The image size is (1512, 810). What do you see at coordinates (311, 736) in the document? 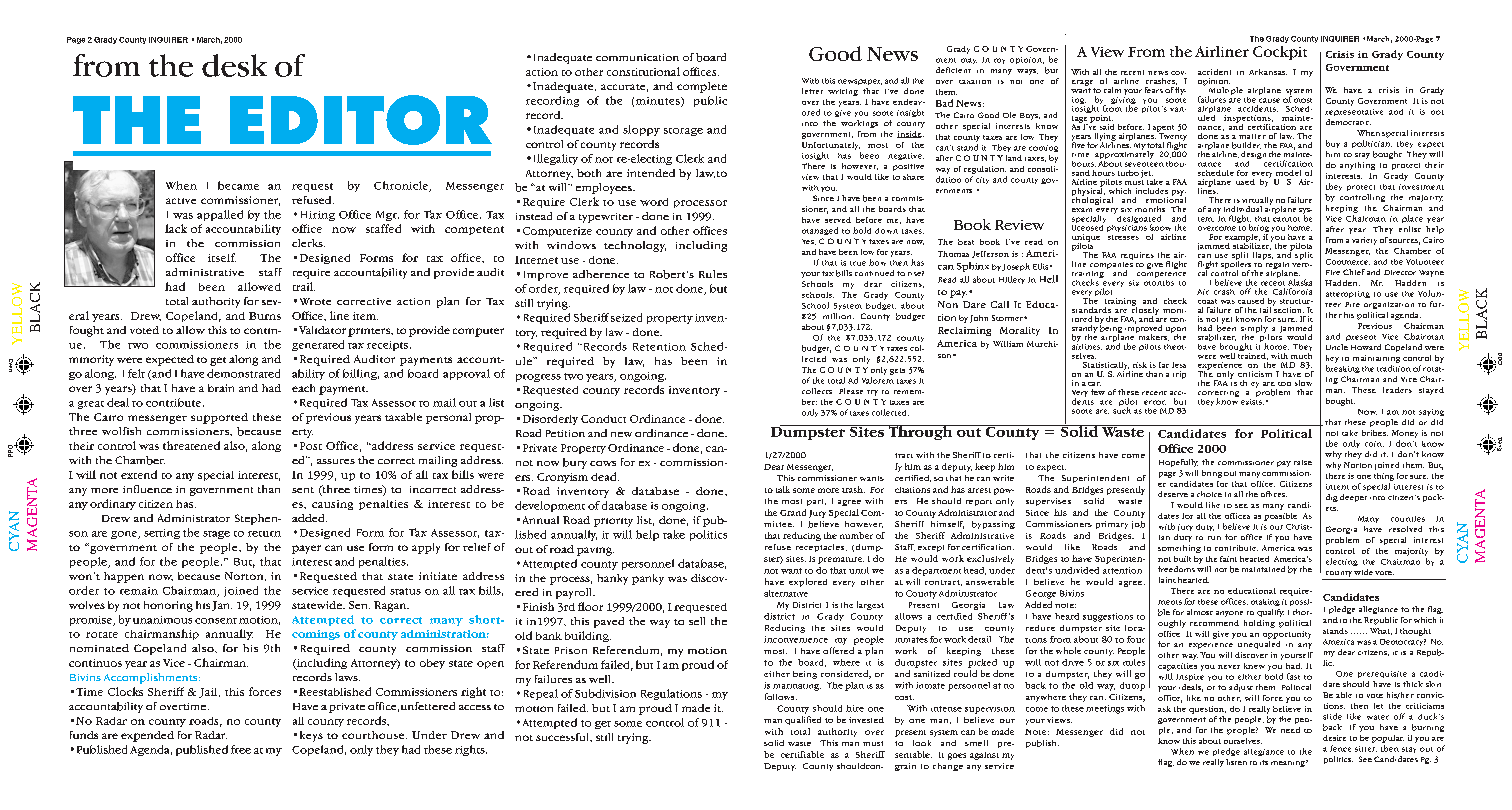
I see `keys` at bounding box center [311, 736].
